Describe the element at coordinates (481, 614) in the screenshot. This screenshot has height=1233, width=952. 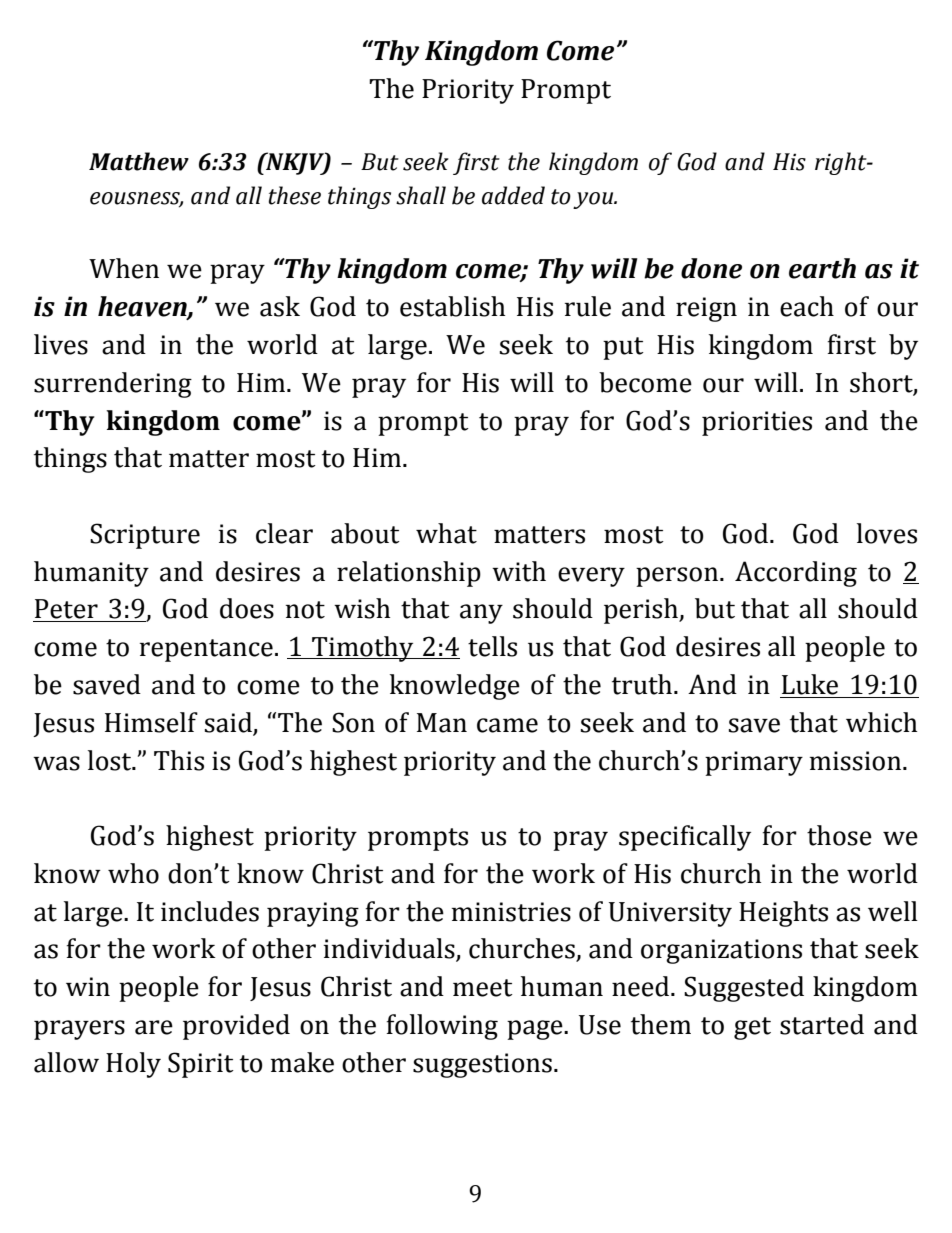
I see `any` at that location.
